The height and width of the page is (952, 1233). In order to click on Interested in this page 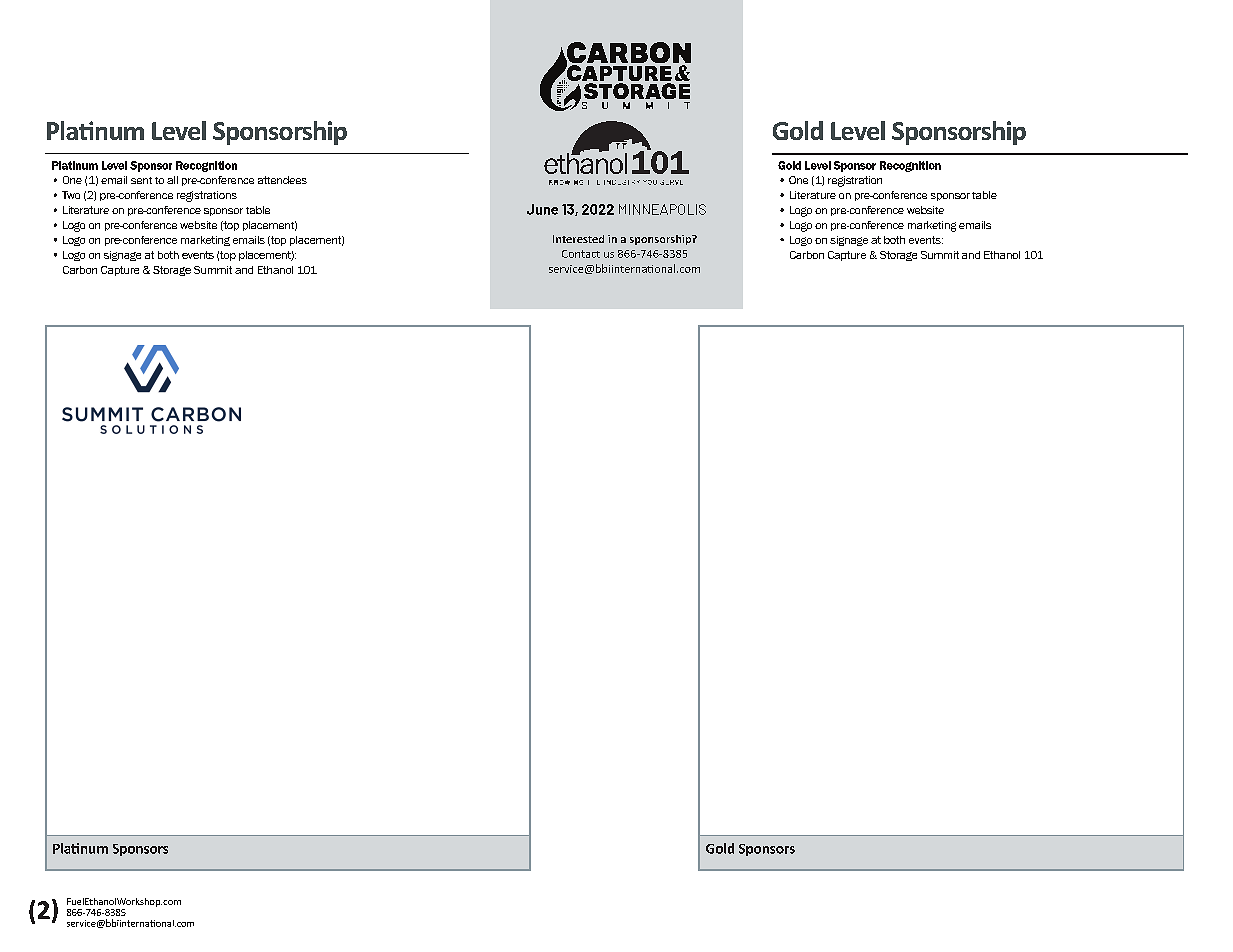, I will do `click(578, 239)`.
